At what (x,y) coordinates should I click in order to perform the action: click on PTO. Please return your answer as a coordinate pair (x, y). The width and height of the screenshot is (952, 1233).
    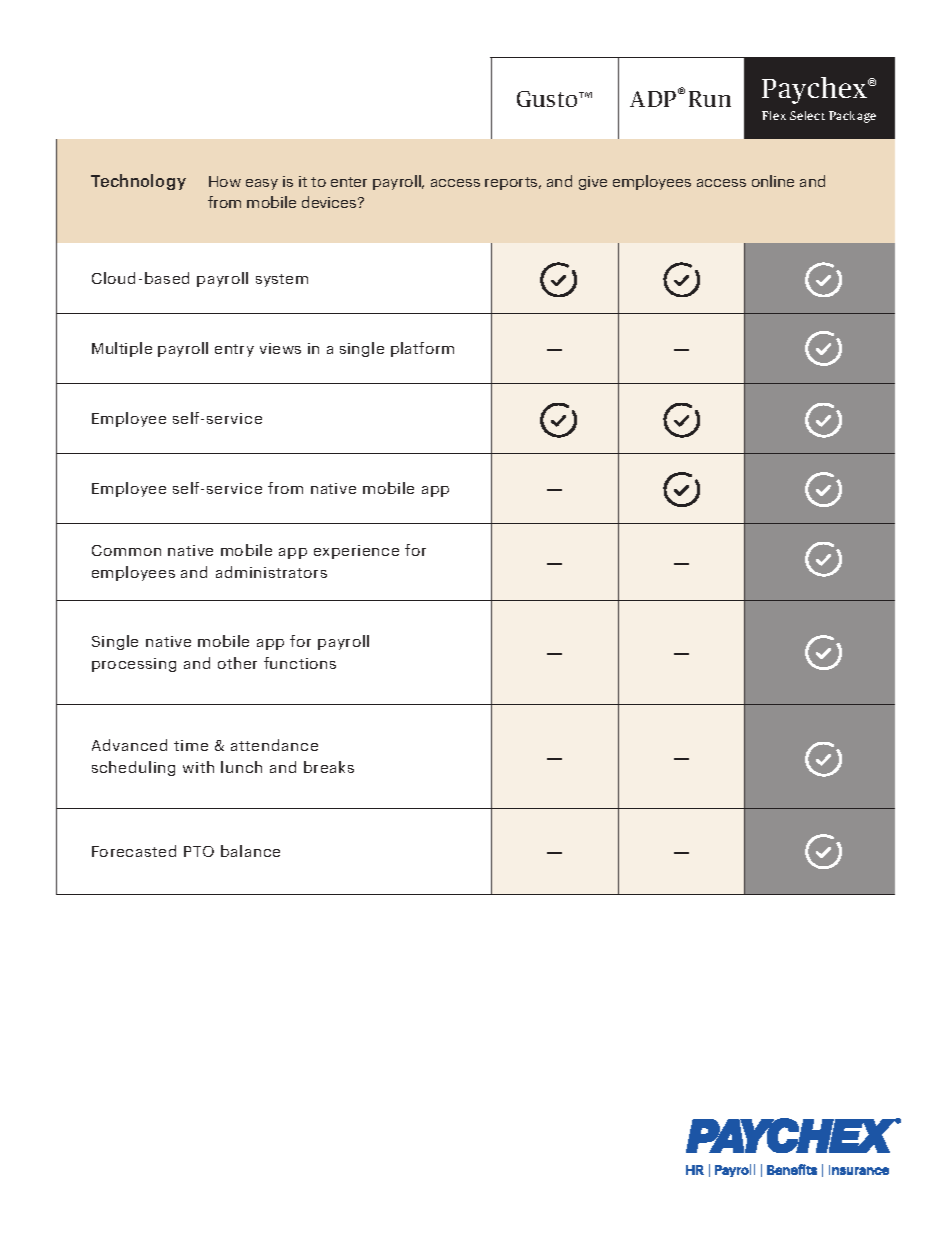
    Looking at the image, I should click on (199, 851).
